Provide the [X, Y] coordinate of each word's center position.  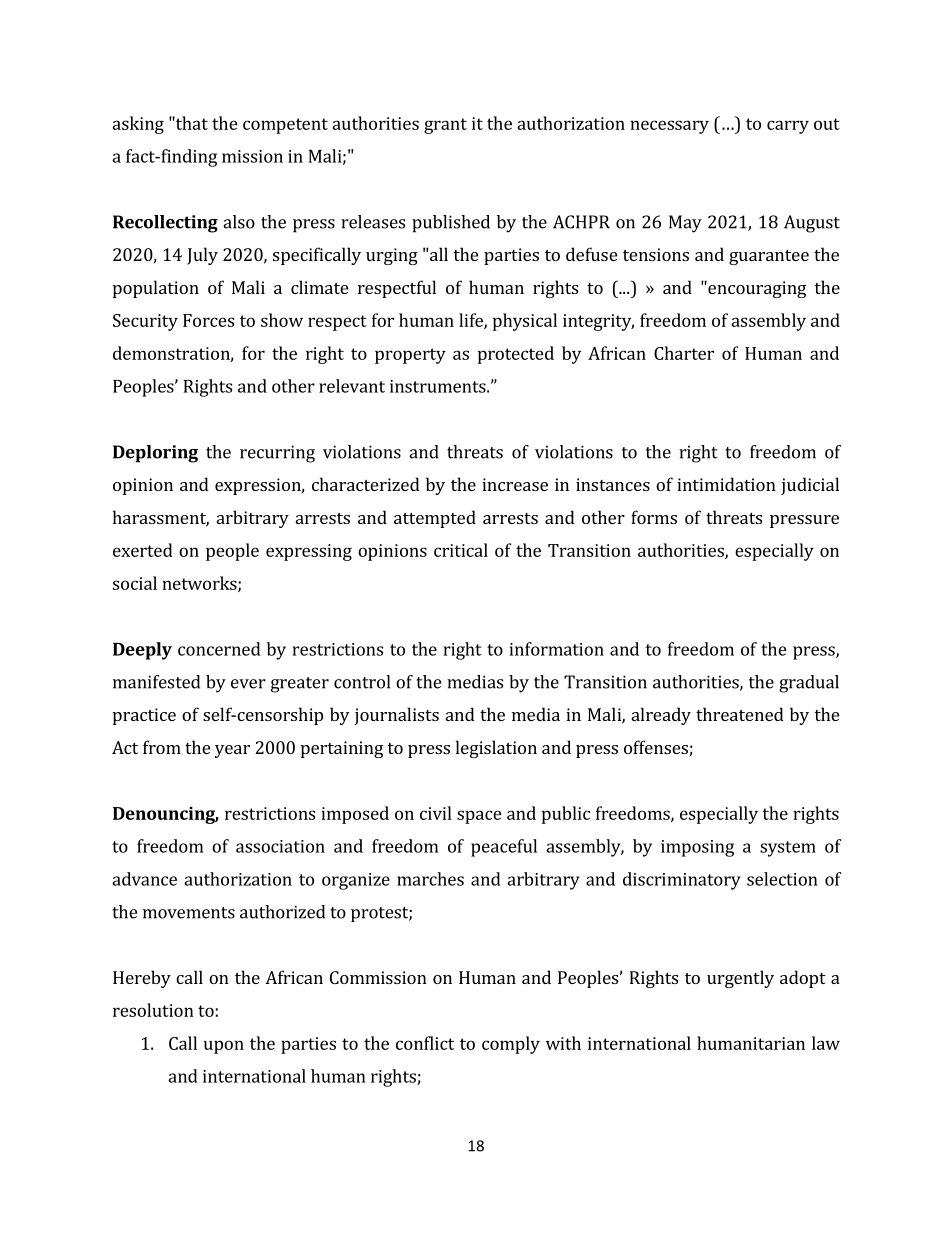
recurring [277, 454]
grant [445, 126]
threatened [740, 714]
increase [515, 484]
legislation [496, 749]
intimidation [726, 484]
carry [788, 127]
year [232, 751]
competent [285, 126]
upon [224, 1047]
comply [511, 1045]
